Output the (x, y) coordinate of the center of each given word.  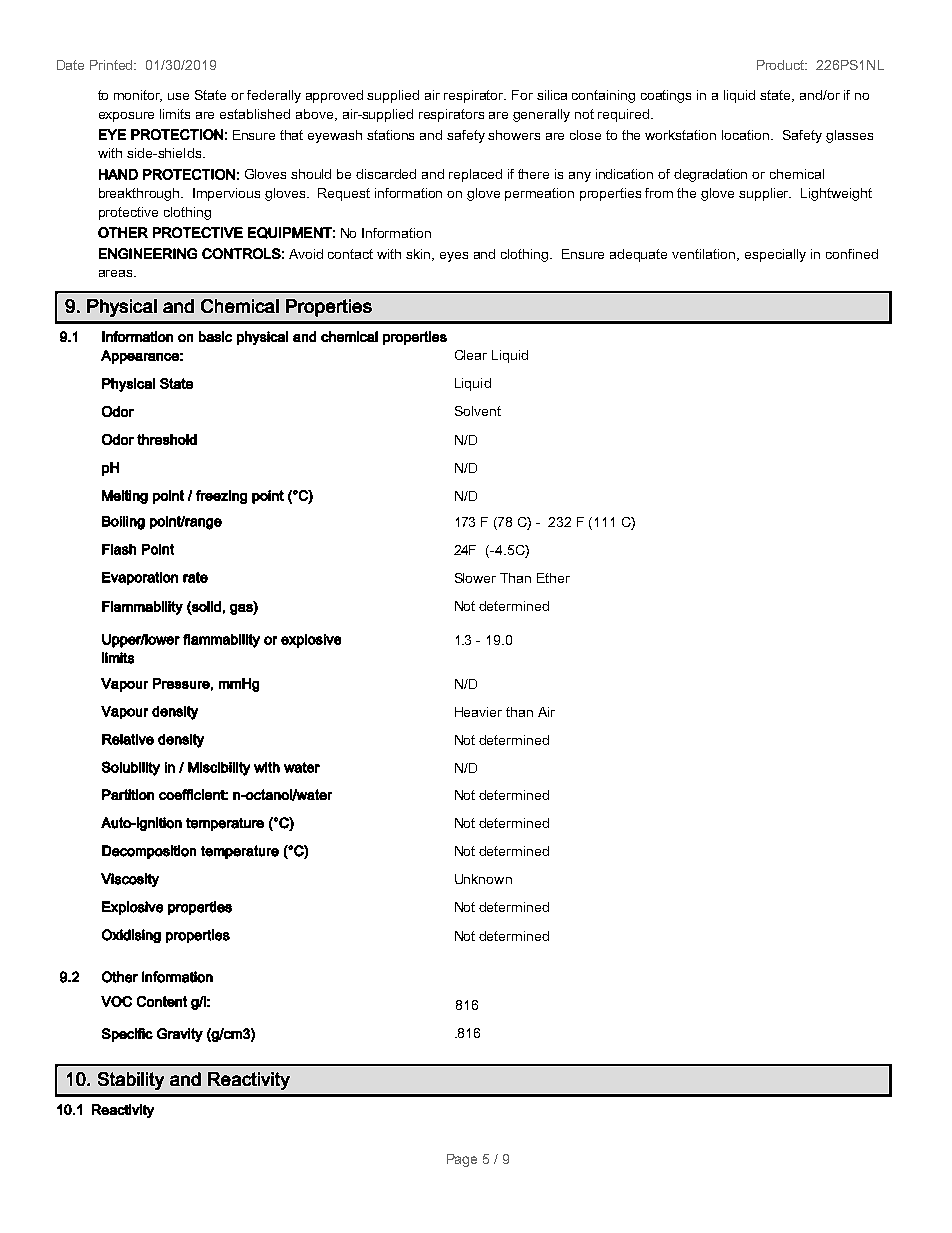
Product (782, 65)
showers (514, 135)
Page (462, 1160)
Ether (553, 578)
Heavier (478, 712)
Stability (131, 1081)
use (178, 96)
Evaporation (140, 578)
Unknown (483, 879)
